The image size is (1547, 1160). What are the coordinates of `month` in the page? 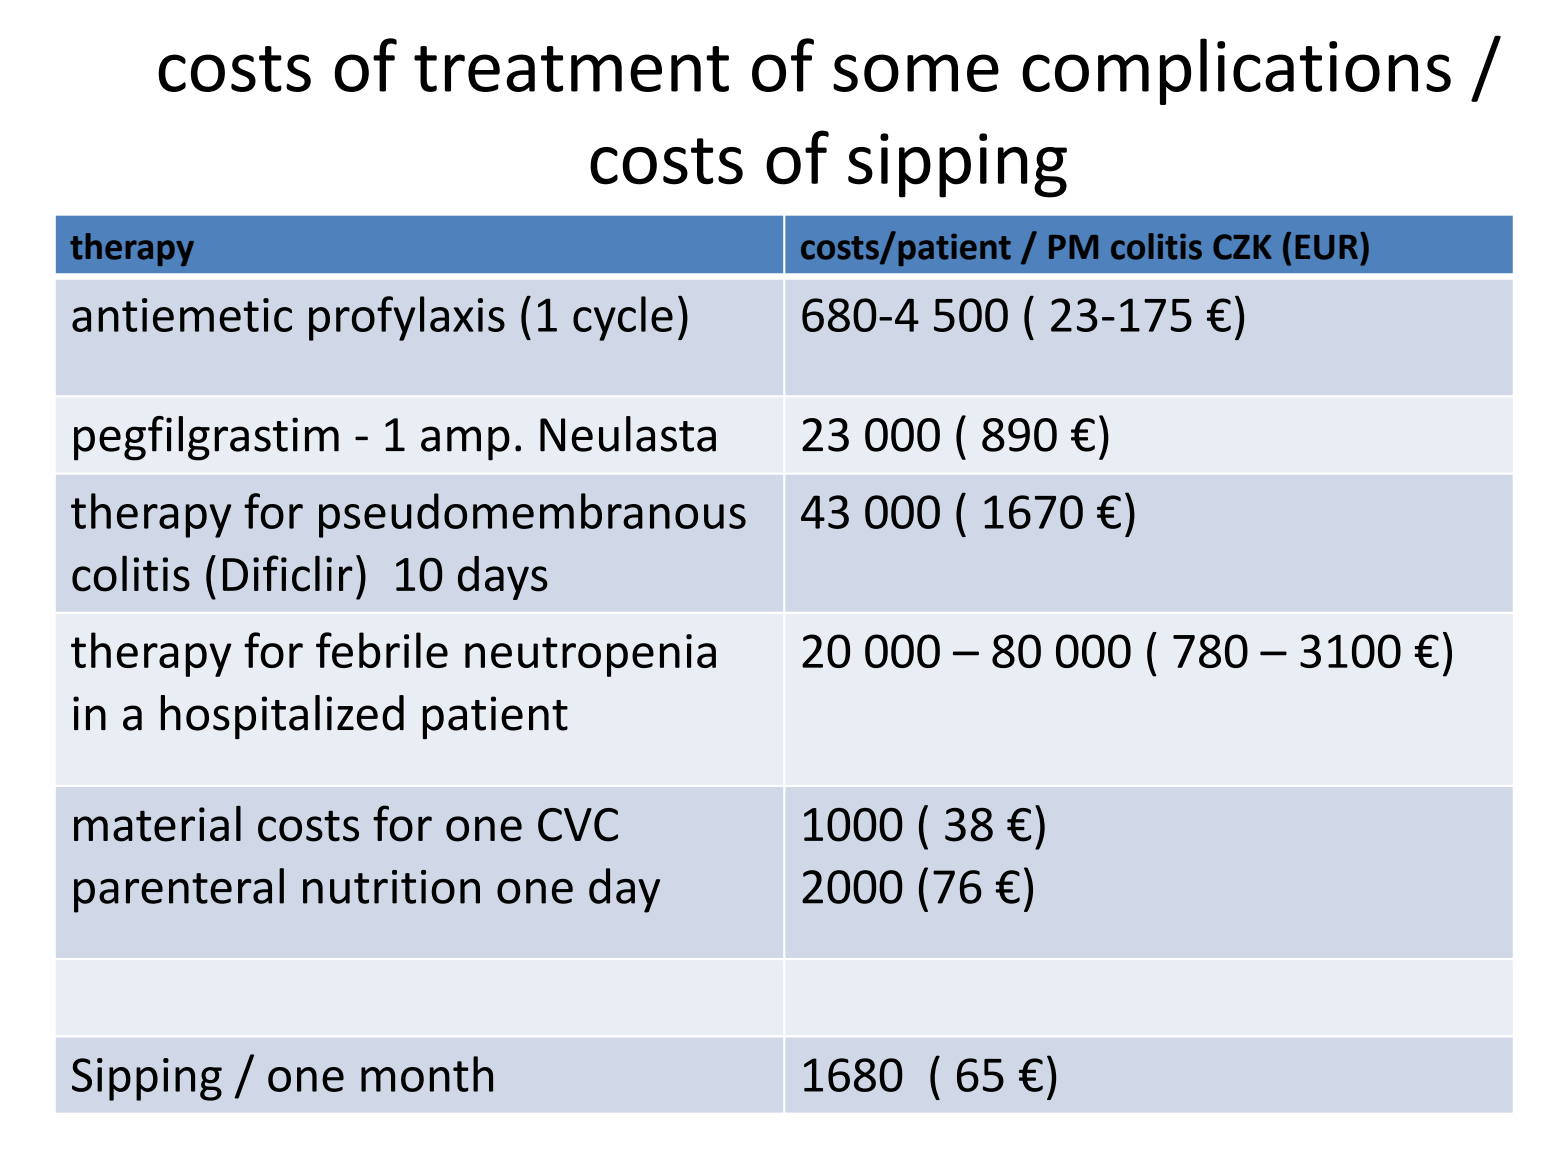 It's located at (427, 1074).
